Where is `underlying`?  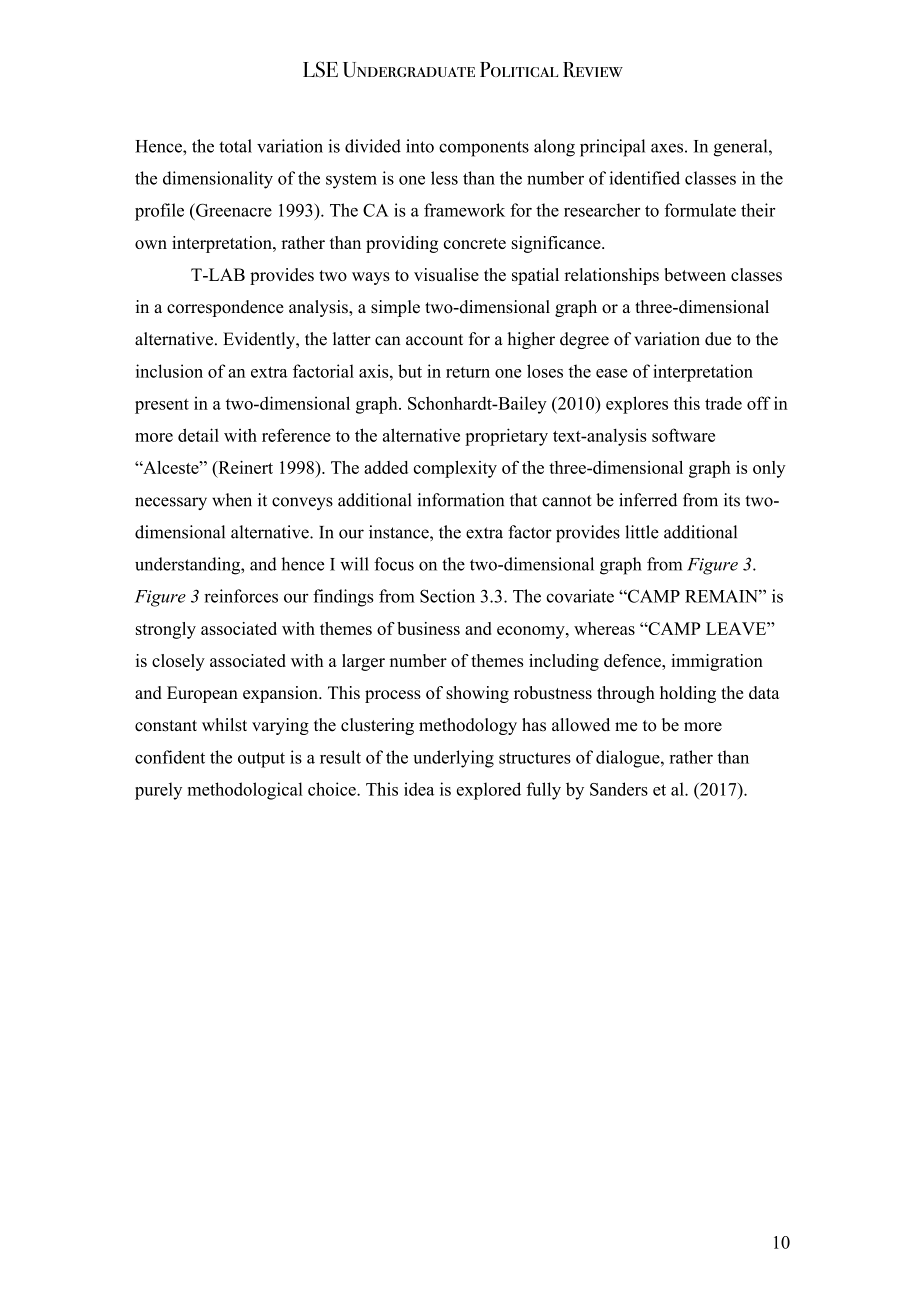 underlying is located at coordinates (453, 759).
